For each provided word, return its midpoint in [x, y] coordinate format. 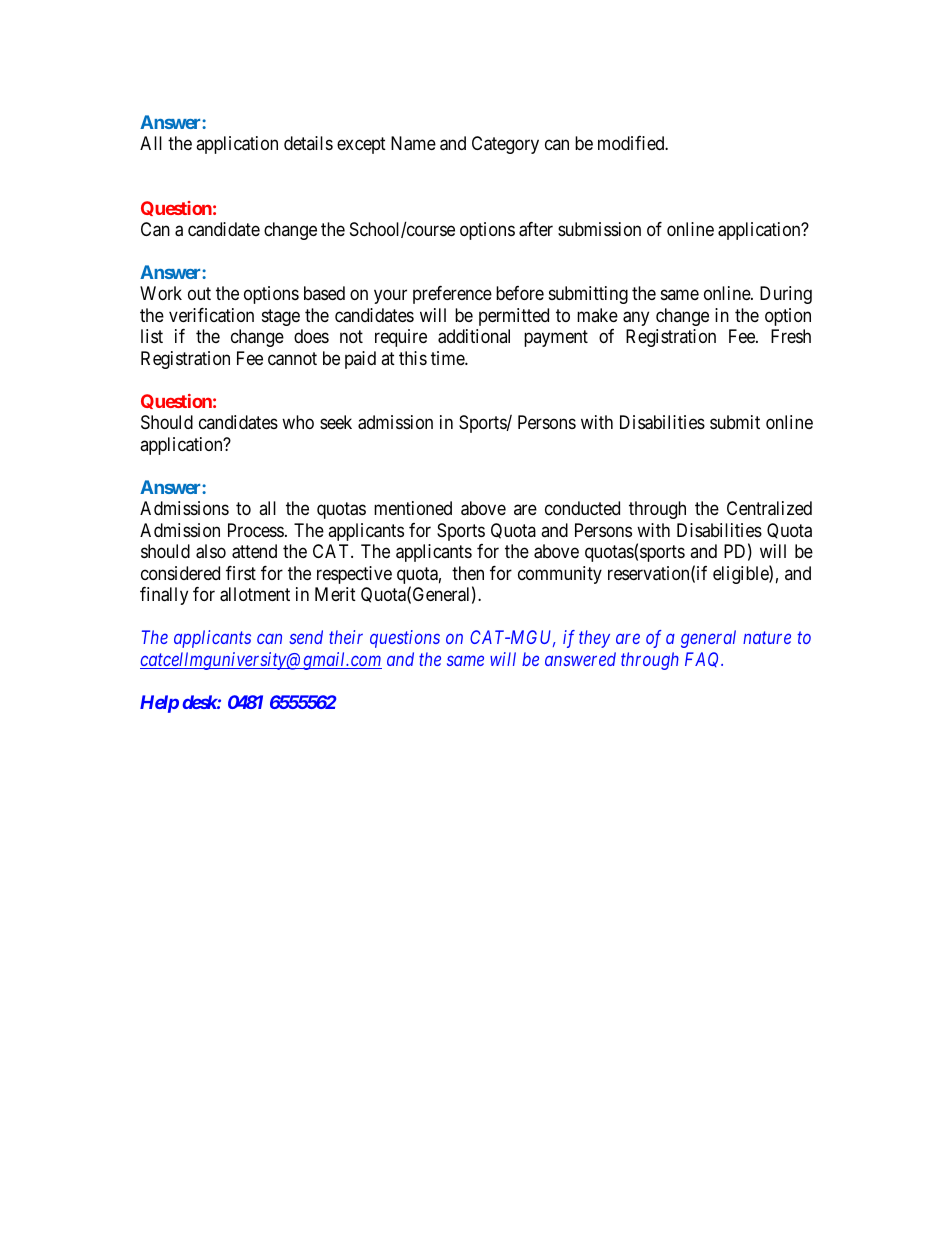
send [306, 637]
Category [505, 145]
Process [256, 530]
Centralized [769, 508]
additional [474, 336]
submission [599, 229]
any [636, 318]
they [594, 639]
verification [211, 315]
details [308, 143]
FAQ [704, 659]
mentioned [413, 508]
